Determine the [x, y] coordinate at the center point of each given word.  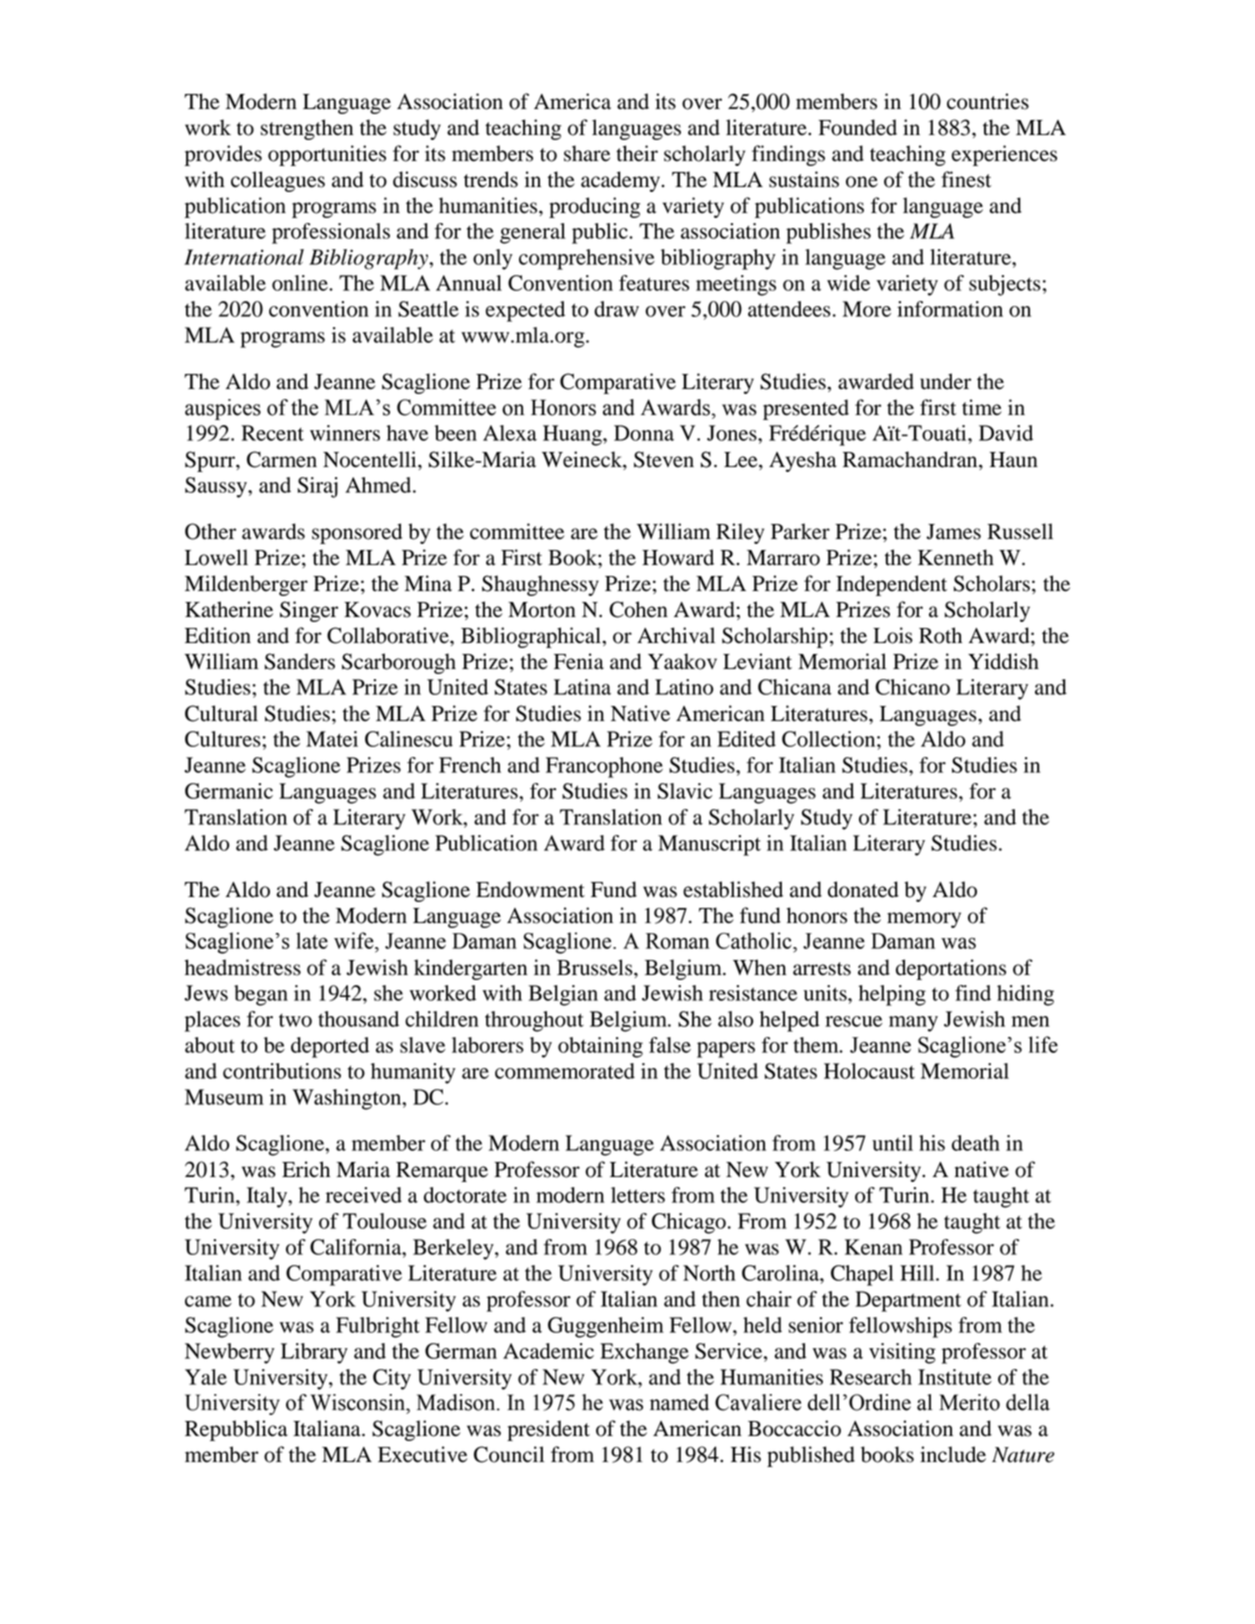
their [637, 153]
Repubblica [236, 1430]
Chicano [912, 687]
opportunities [327, 155]
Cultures [224, 739]
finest [966, 179]
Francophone [604, 767]
